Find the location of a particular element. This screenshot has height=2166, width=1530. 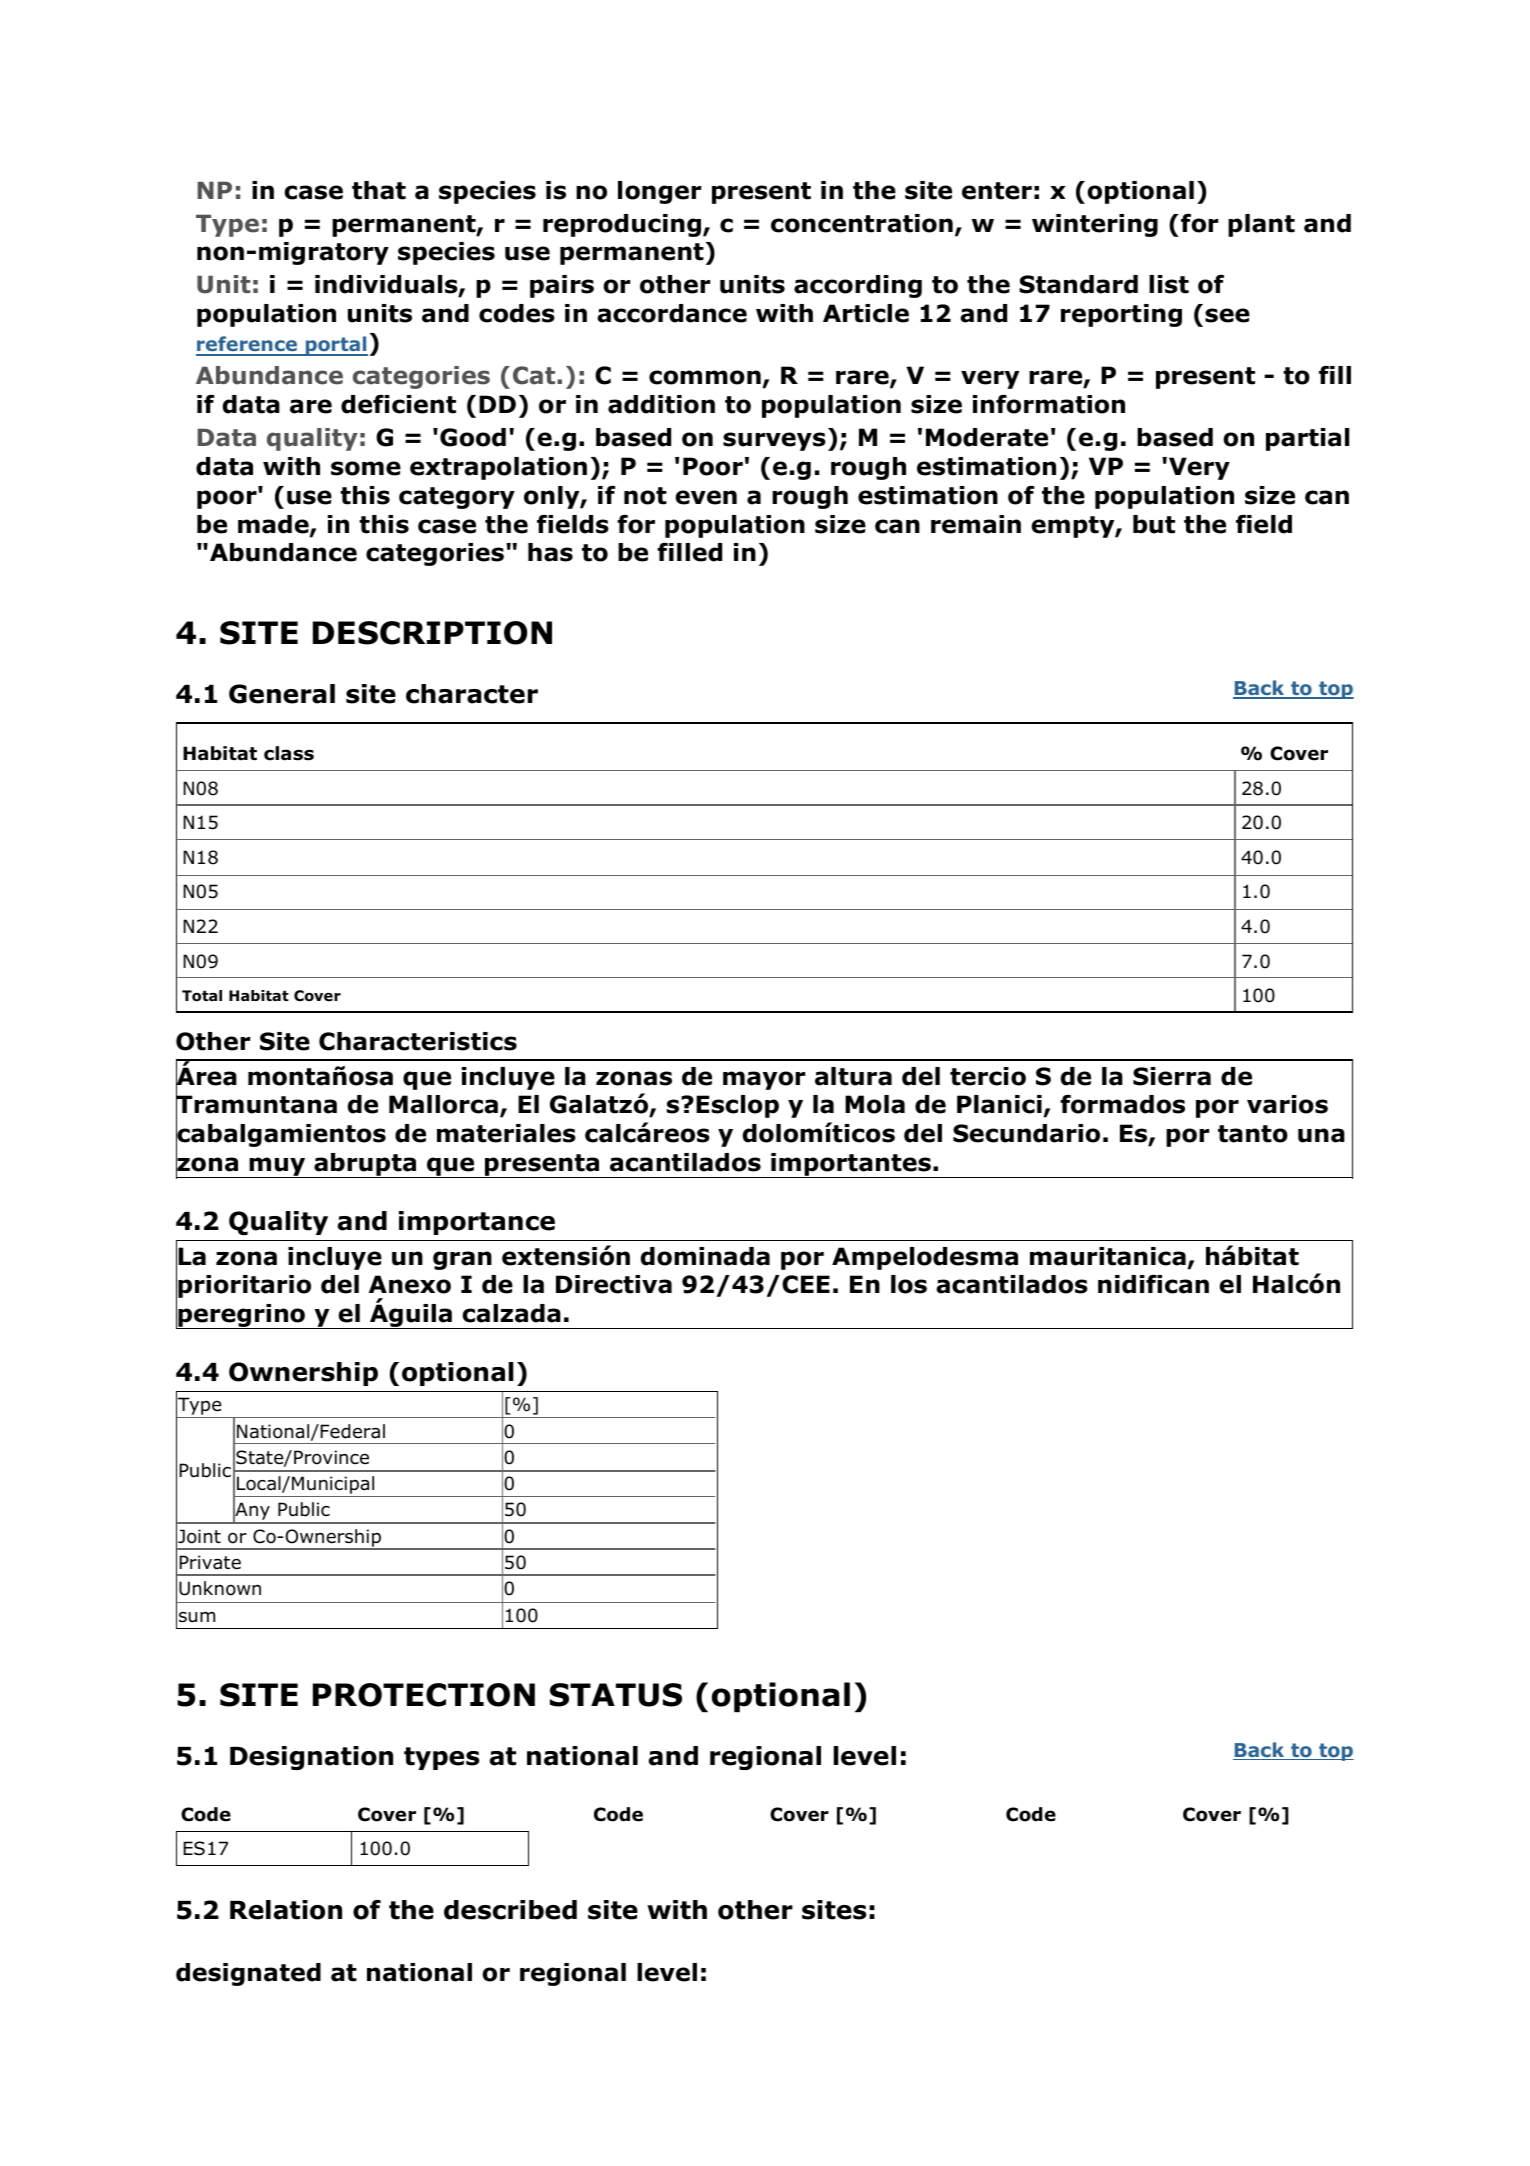

class is located at coordinates (289, 753).
